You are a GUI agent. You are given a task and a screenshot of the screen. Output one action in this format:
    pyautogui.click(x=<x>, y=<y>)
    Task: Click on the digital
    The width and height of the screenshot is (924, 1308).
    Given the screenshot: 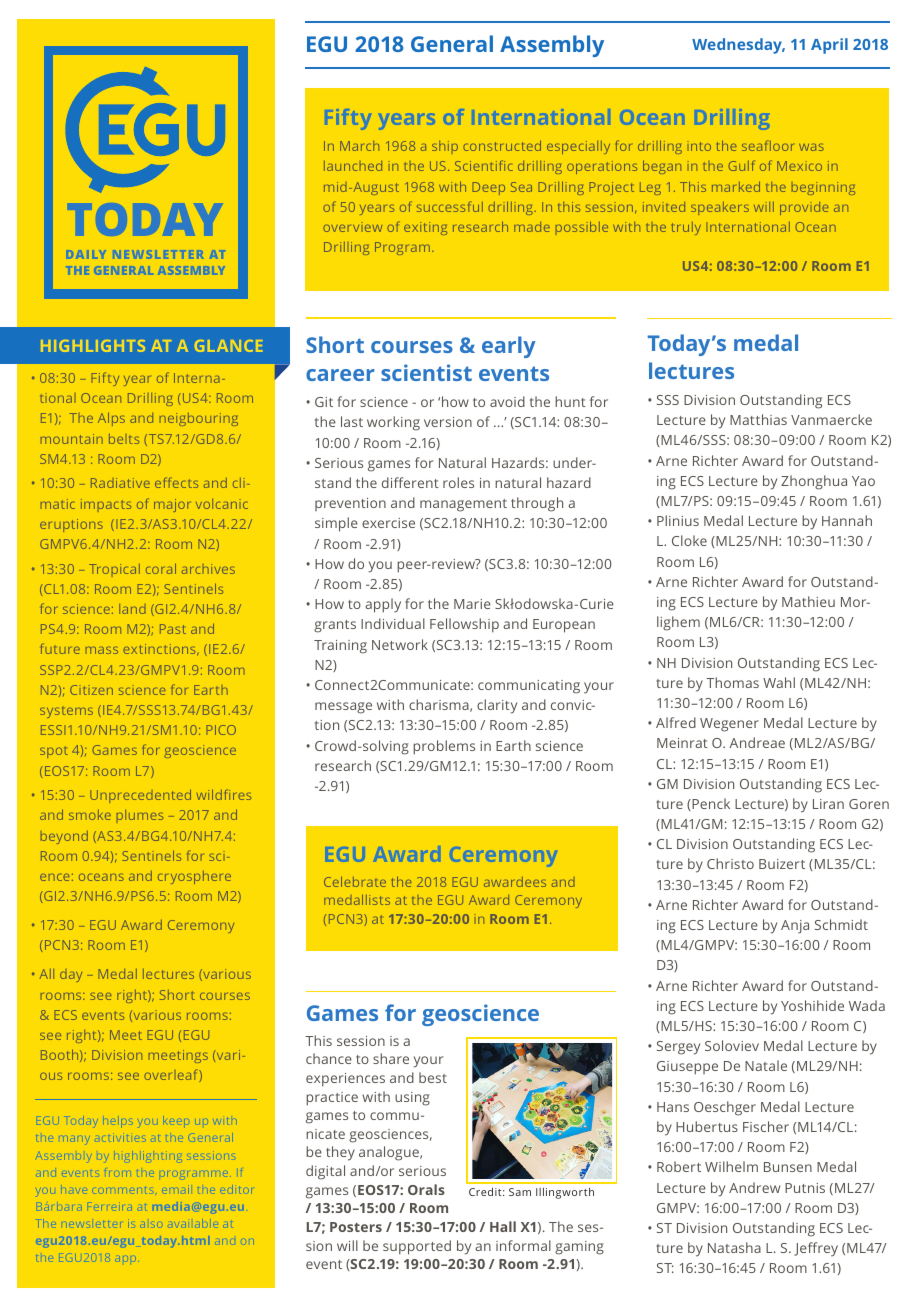 What is the action you would take?
    pyautogui.click(x=325, y=1172)
